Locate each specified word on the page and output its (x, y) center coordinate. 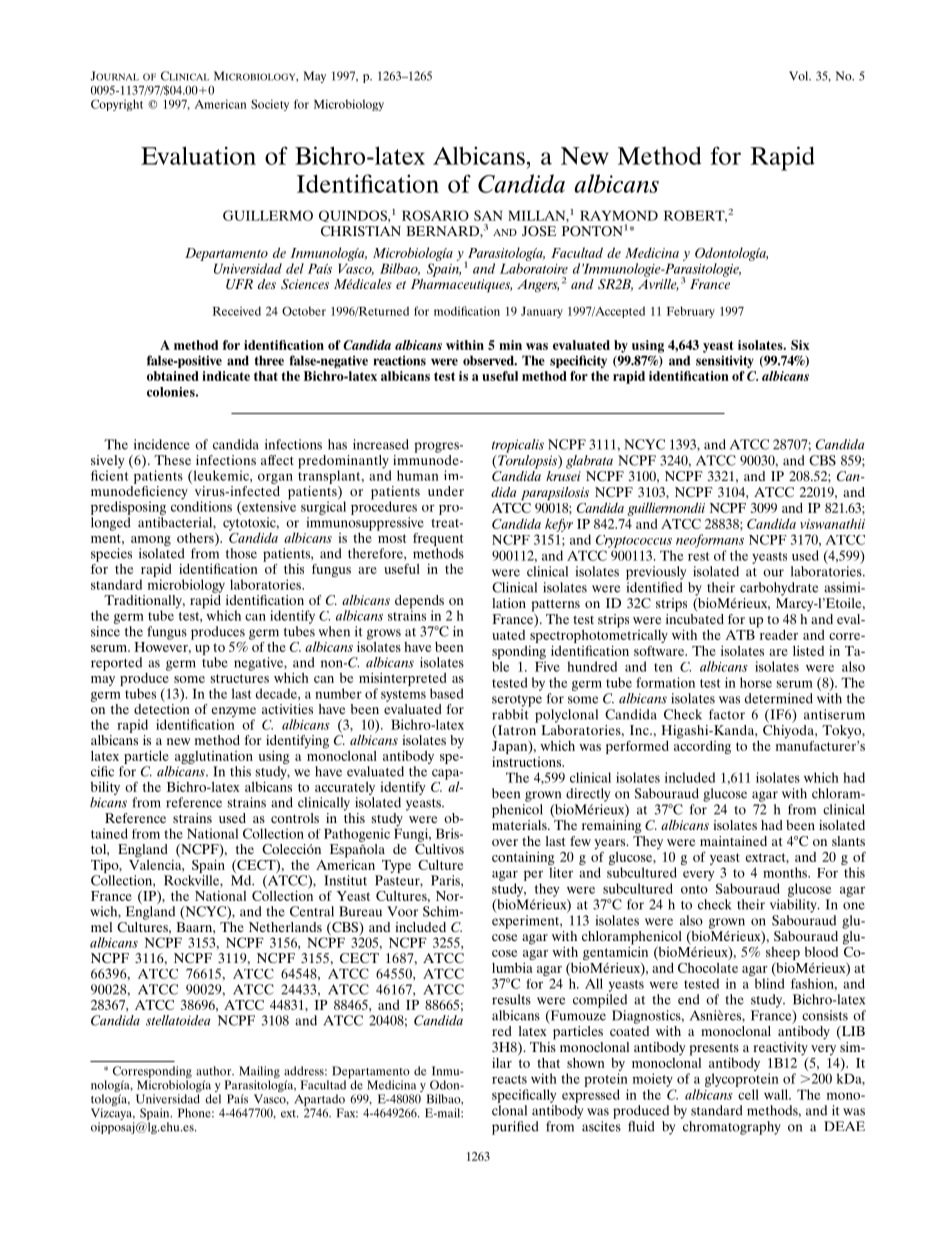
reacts (509, 1079)
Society (270, 105)
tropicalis (518, 446)
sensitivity (725, 361)
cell (748, 1094)
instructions (528, 762)
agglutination (214, 757)
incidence (162, 444)
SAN (488, 215)
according (702, 746)
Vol (800, 76)
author (215, 1071)
